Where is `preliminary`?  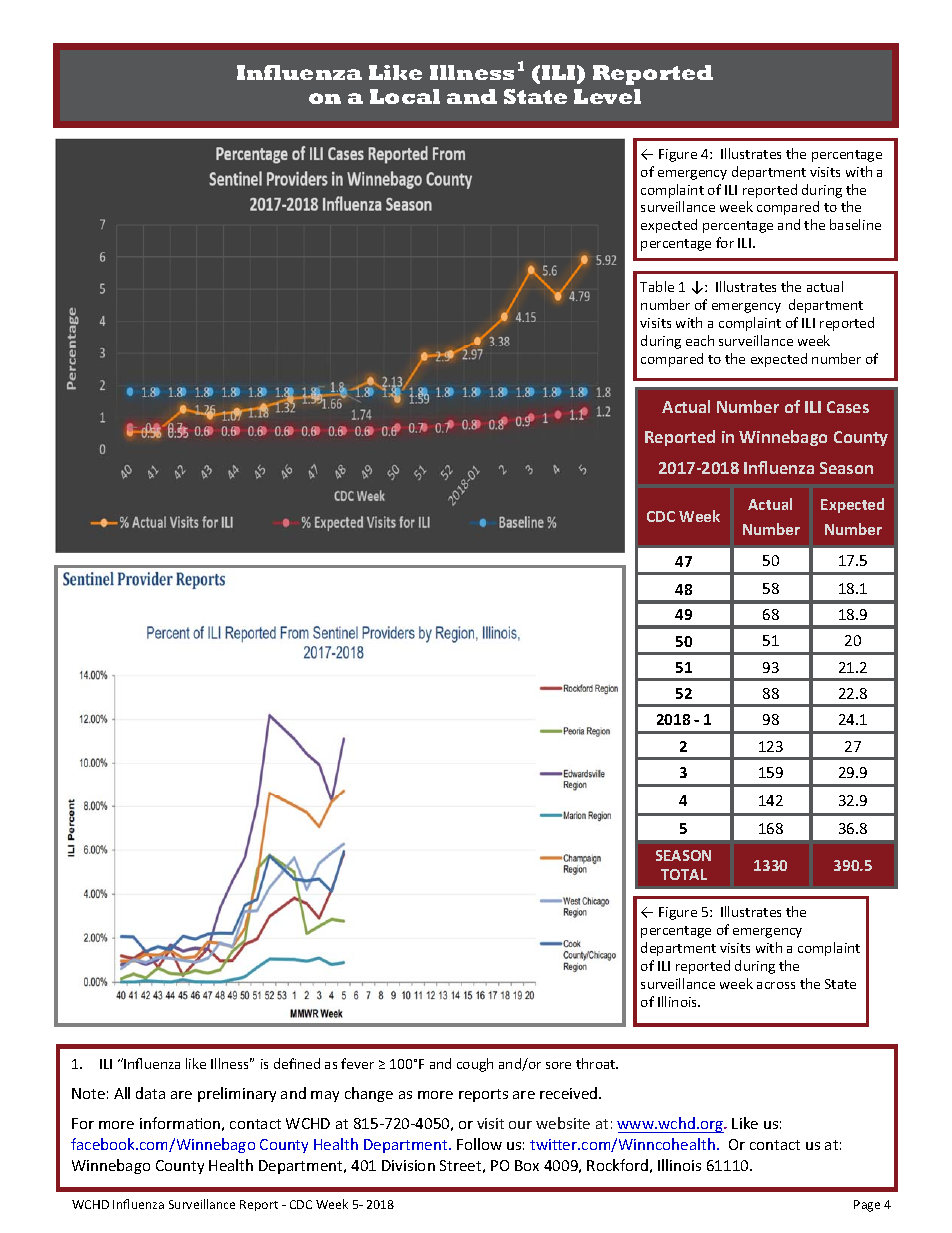 preliminary is located at coordinates (237, 1094).
